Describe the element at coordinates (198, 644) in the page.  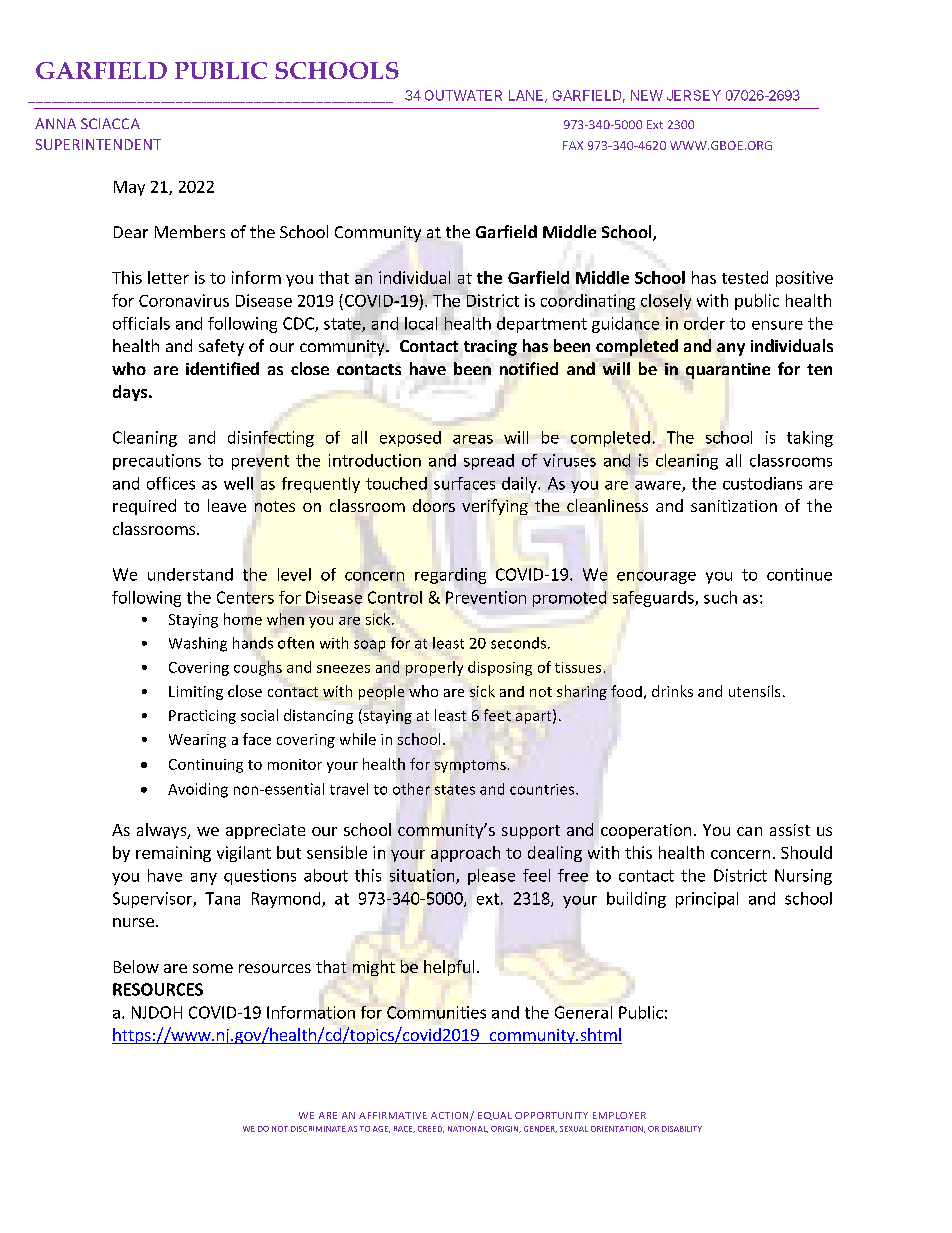
I see `Washing` at that location.
